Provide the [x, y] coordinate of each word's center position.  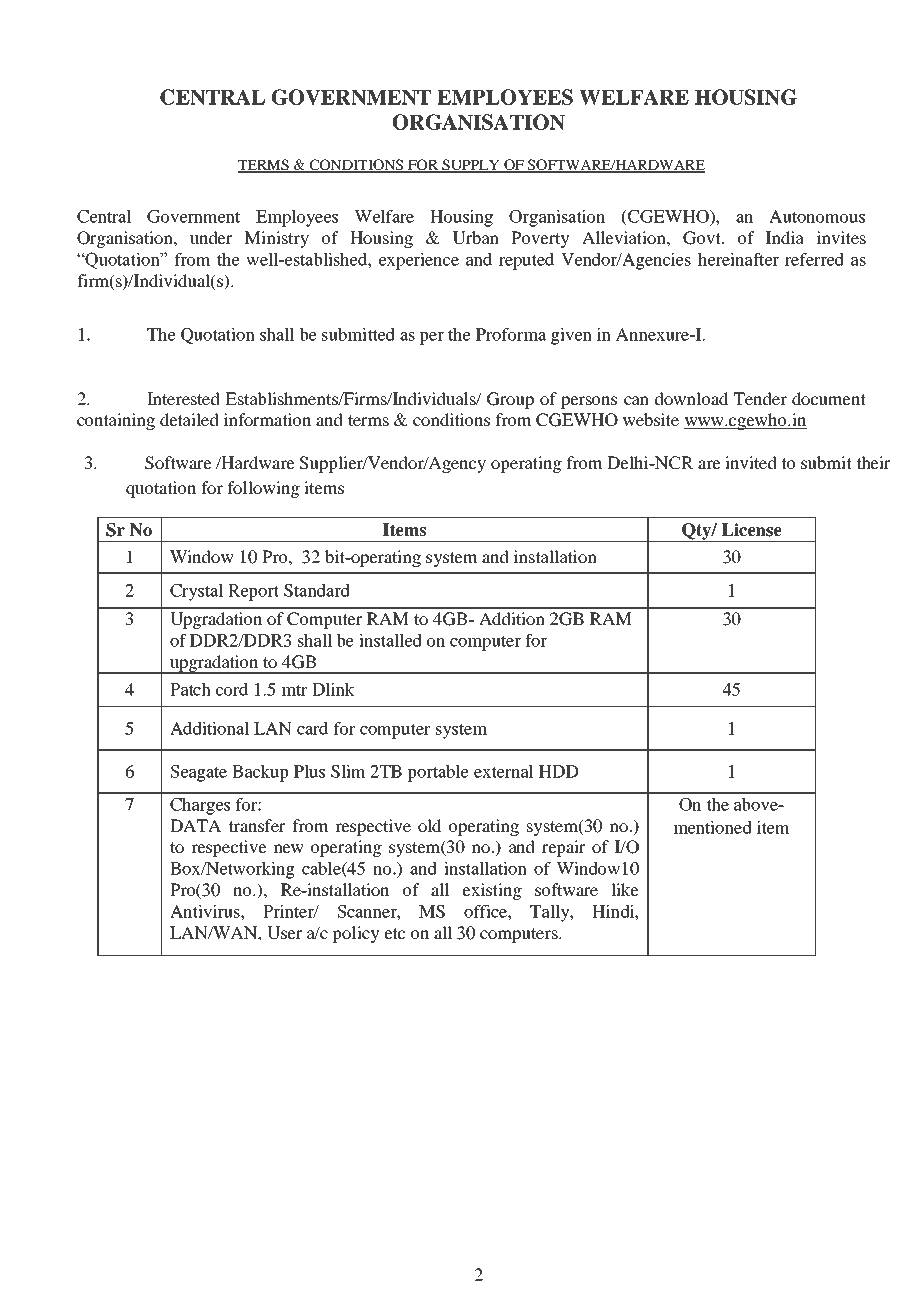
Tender [760, 398]
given [571, 336]
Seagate [199, 773]
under [211, 237]
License [752, 530]
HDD [559, 771]
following [263, 489]
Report [253, 592]
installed [390, 640]
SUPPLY [471, 165]
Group [510, 400]
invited [751, 462]
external [504, 771]
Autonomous [817, 216]
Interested [183, 398]
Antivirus [206, 911]
